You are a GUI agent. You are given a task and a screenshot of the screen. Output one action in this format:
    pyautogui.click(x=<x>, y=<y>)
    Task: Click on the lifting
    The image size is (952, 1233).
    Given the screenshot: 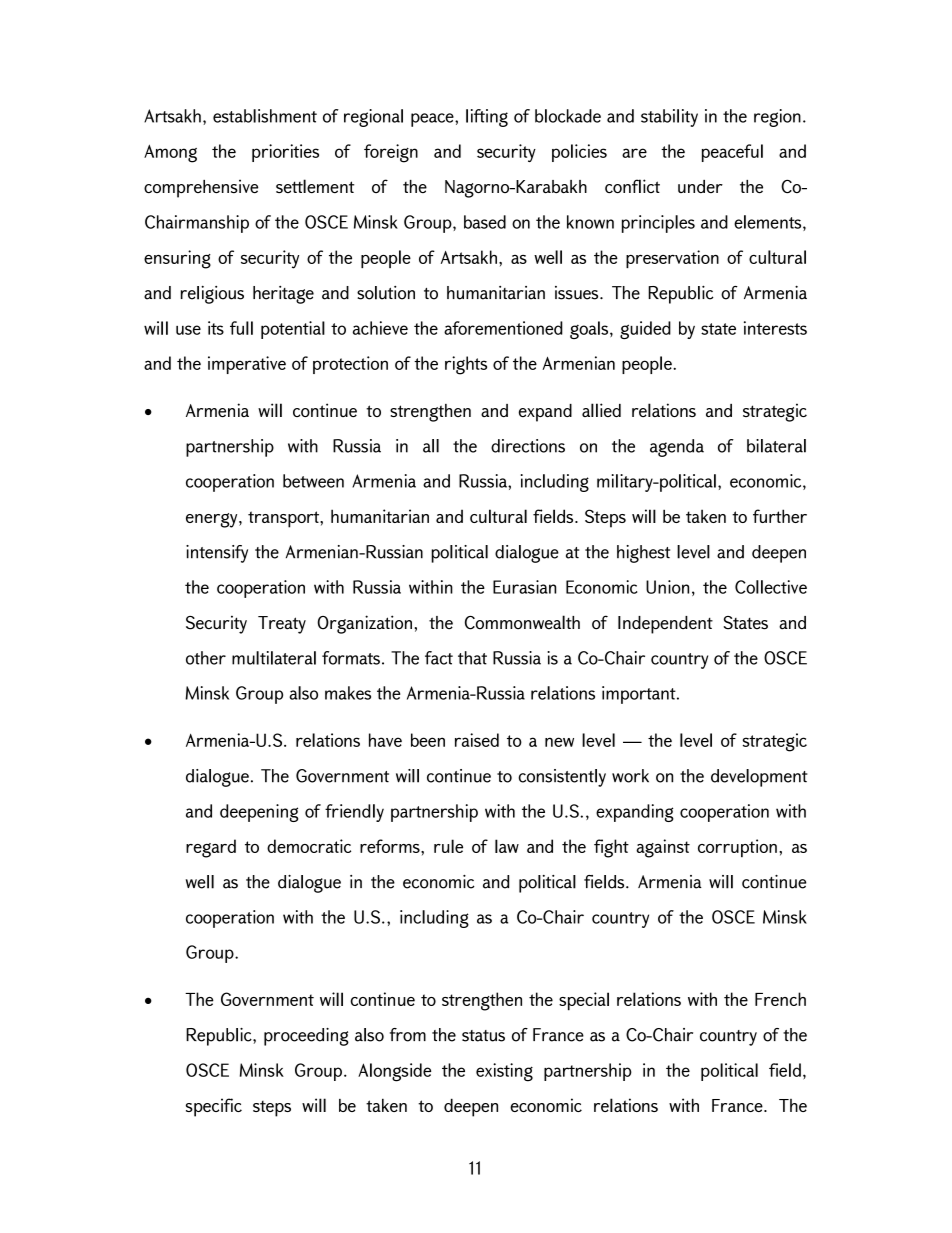 What is the action you would take?
    pyautogui.click(x=487, y=118)
